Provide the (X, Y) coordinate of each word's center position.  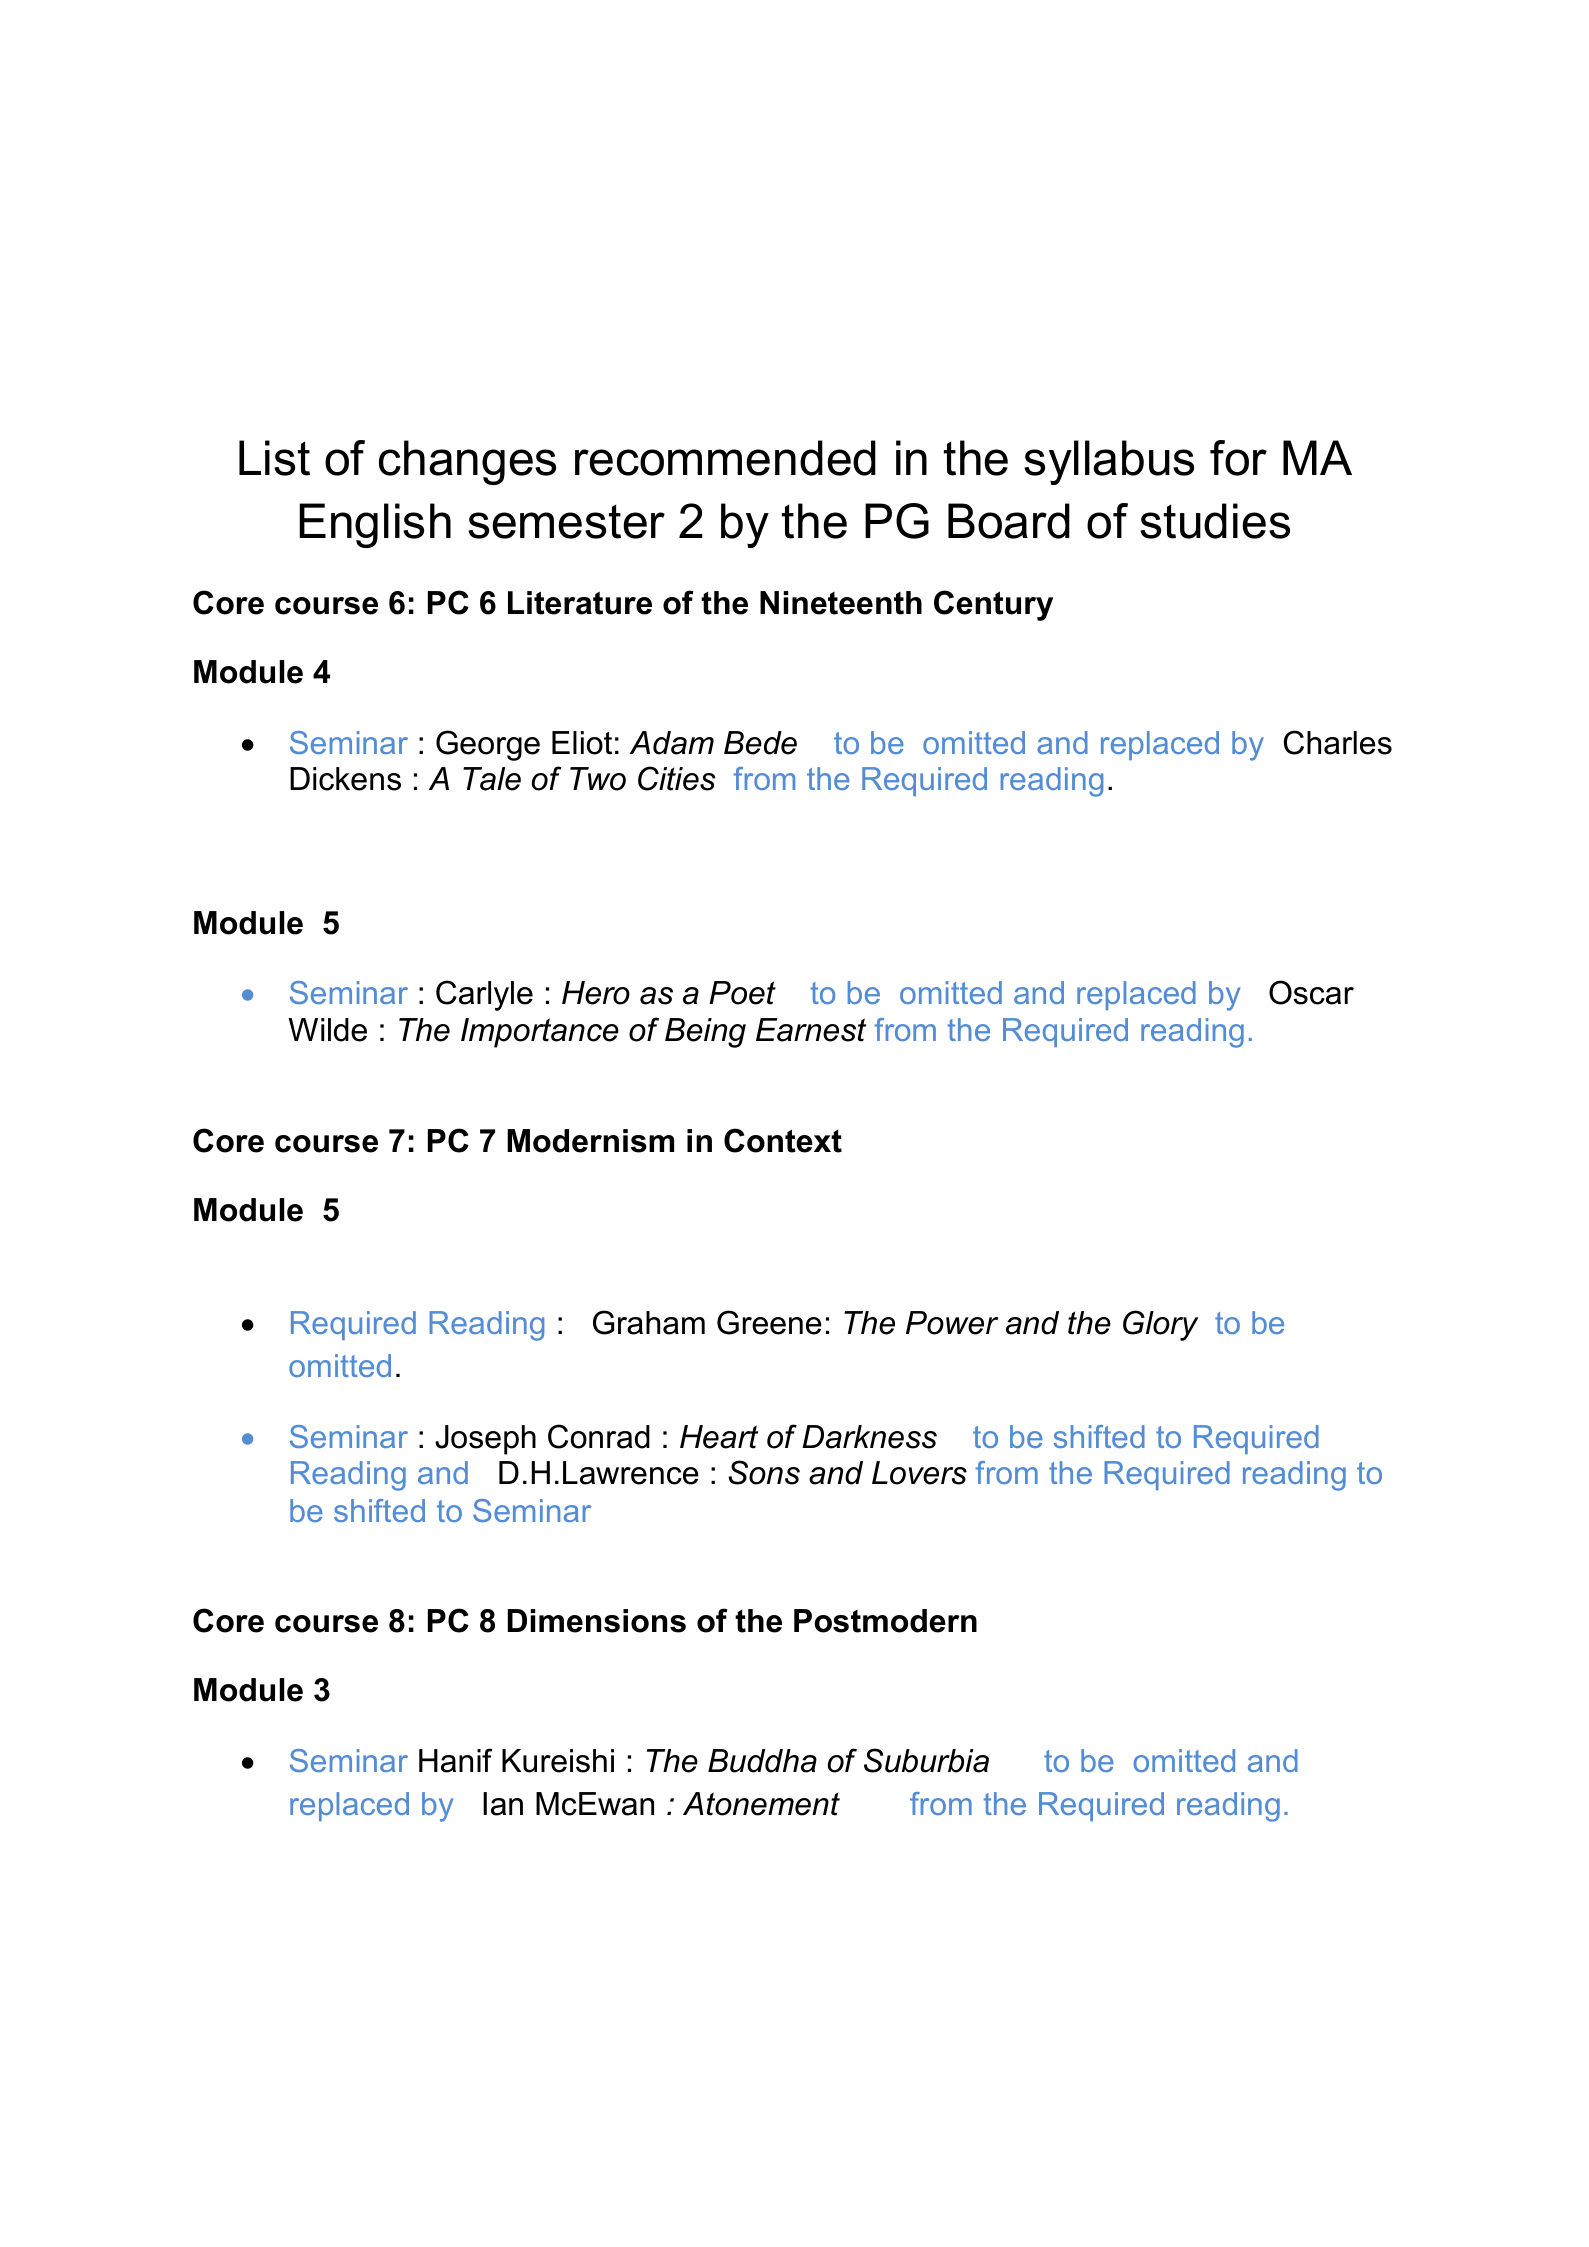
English (375, 525)
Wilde (327, 1030)
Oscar (1311, 992)
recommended (725, 458)
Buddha (762, 1761)
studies (1215, 521)
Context (783, 1140)
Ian (503, 1804)
